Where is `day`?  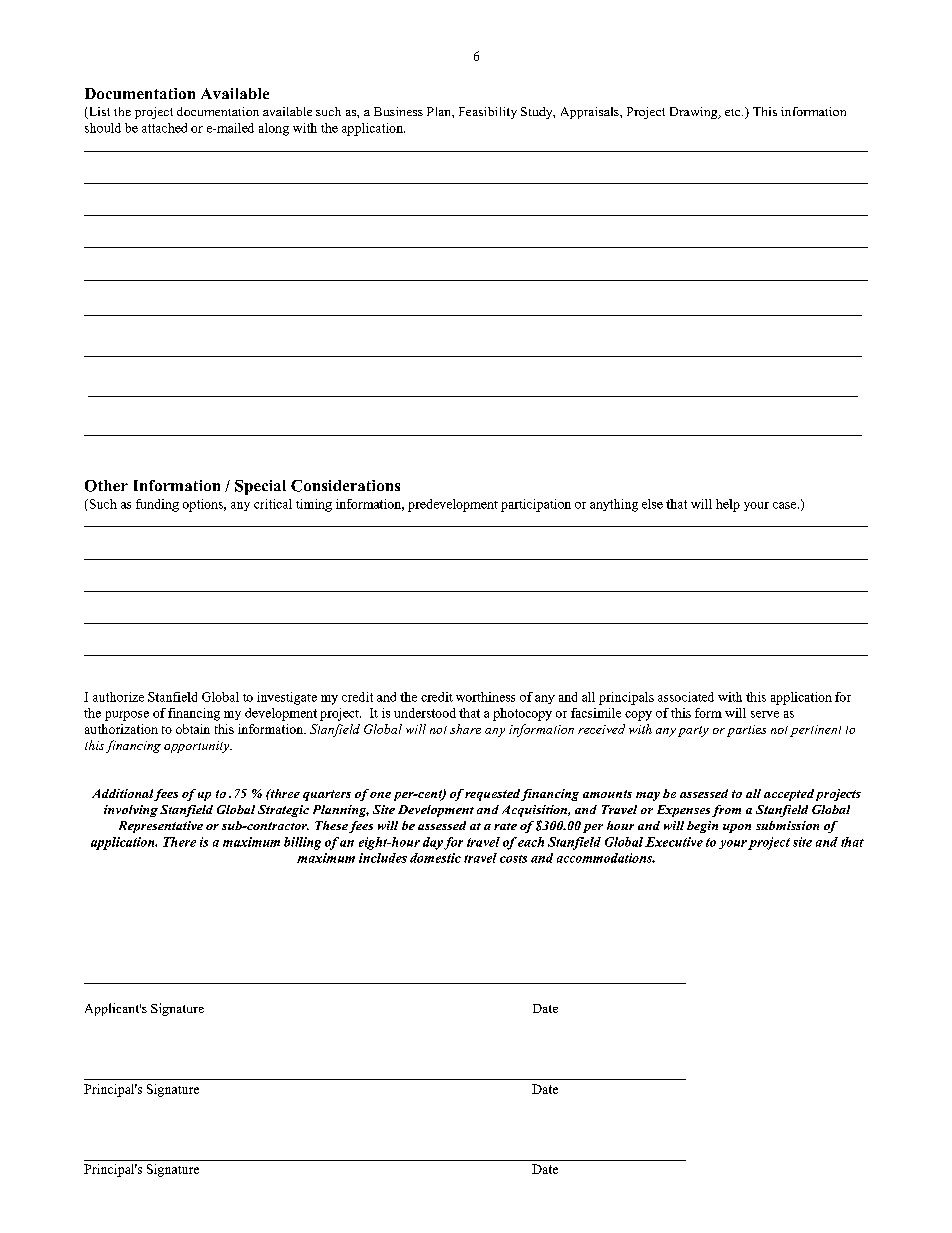
day is located at coordinates (433, 843).
